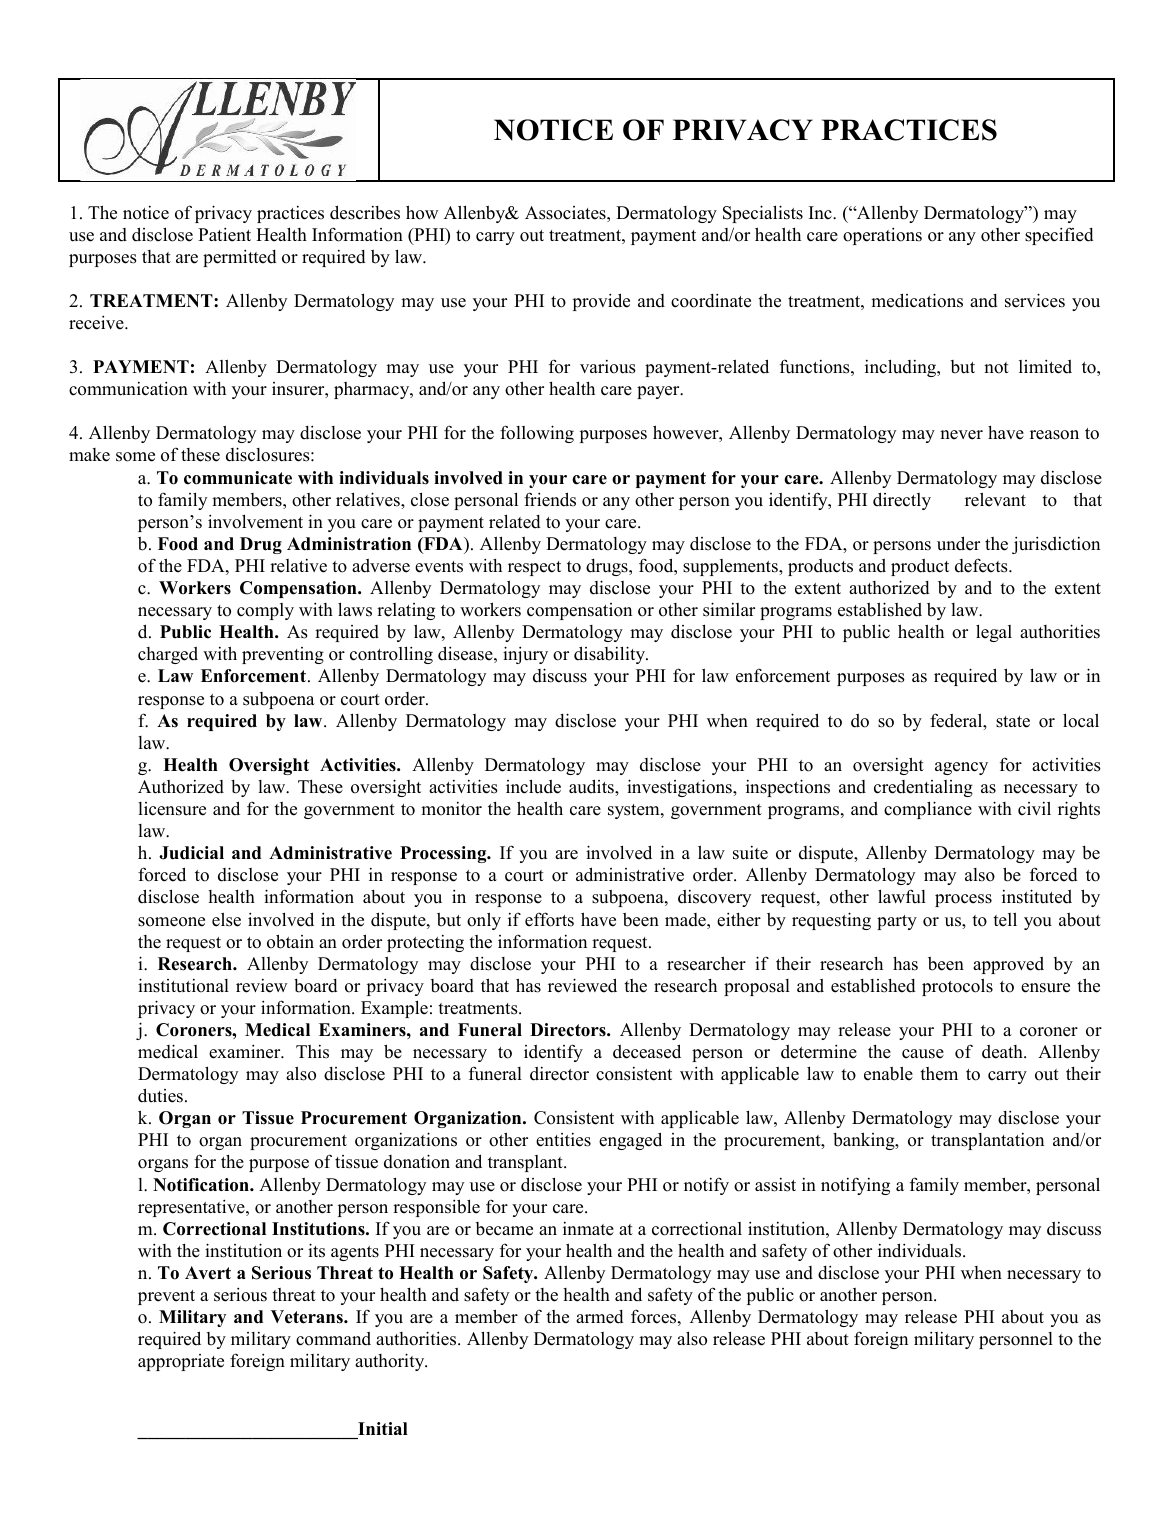 This screenshot has width=1171, height=1515. Describe the element at coordinates (882, 236) in the screenshot. I see `operations` at that location.
